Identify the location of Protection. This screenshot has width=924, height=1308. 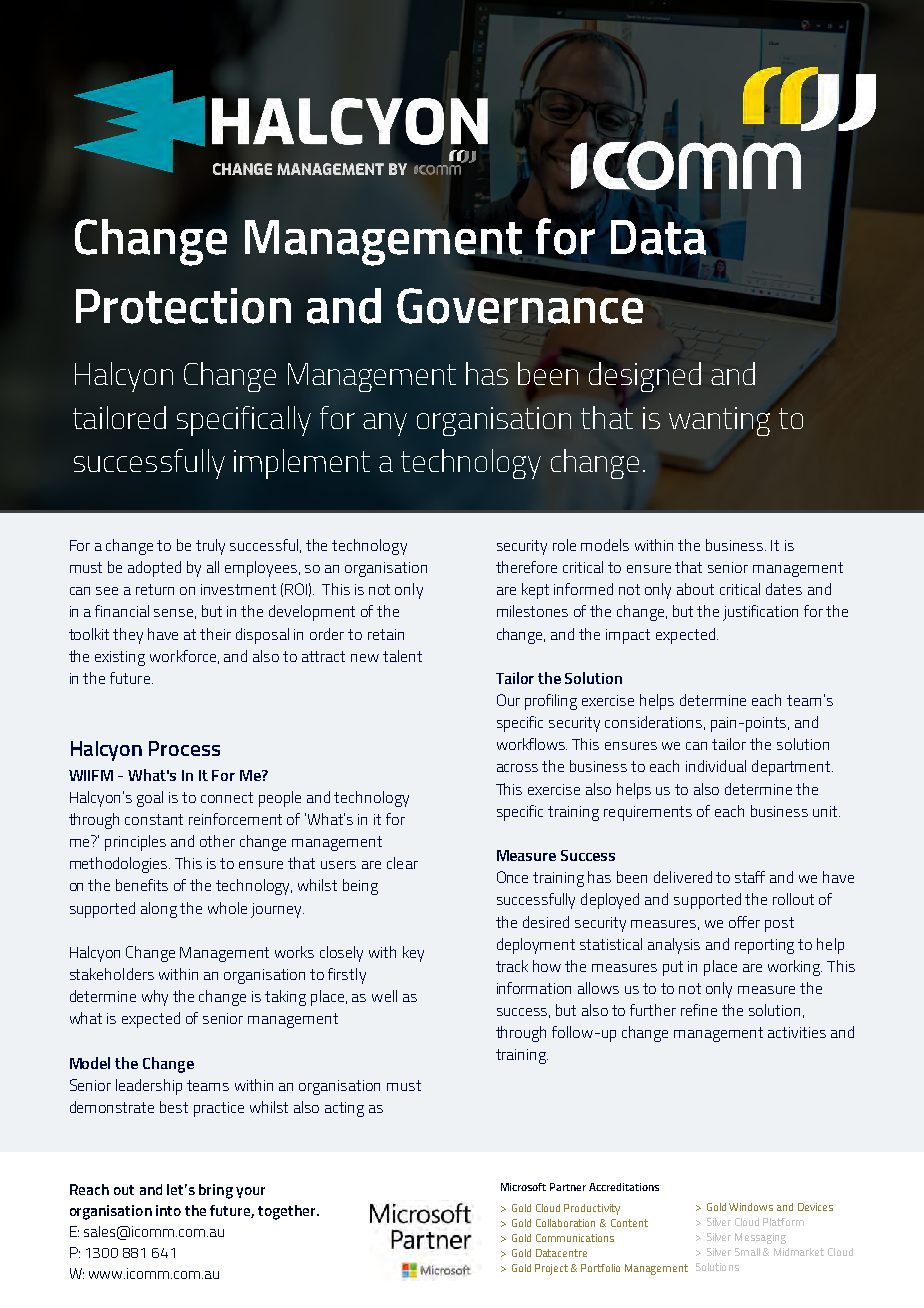
(183, 306).
